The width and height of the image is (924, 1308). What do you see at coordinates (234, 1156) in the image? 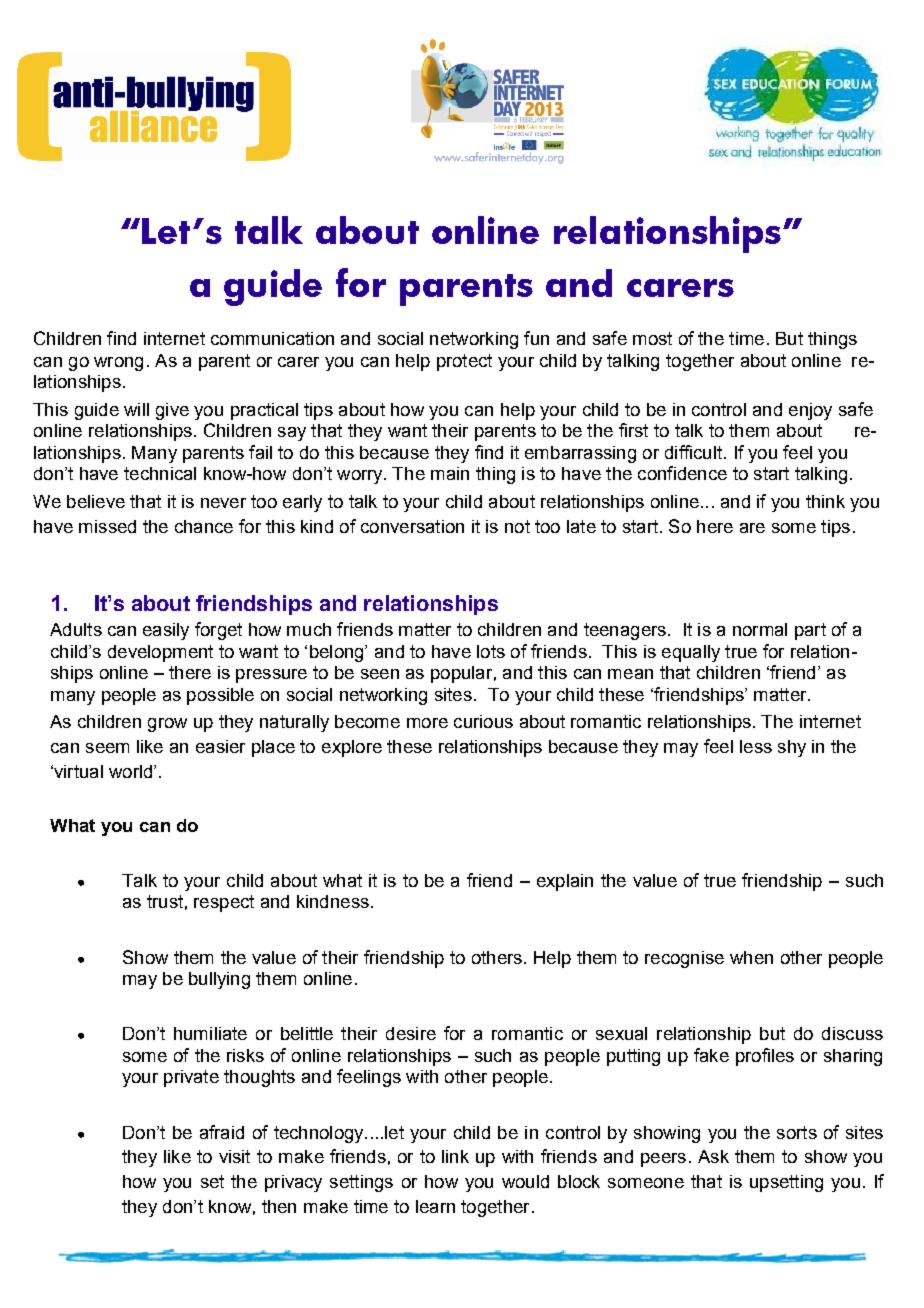
I see `visit` at bounding box center [234, 1156].
